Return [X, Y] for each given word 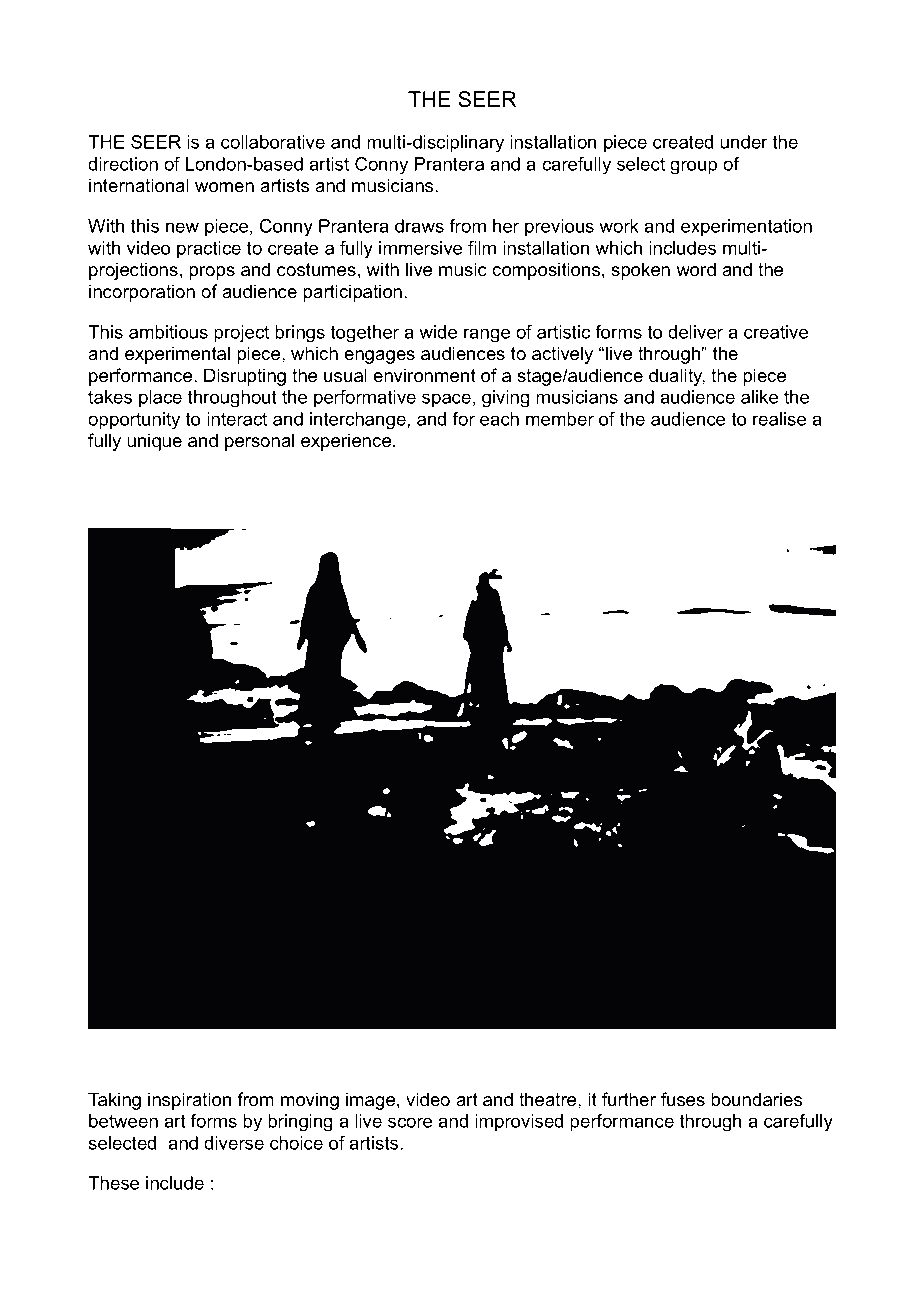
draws [419, 226]
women [224, 187]
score [410, 1122]
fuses [683, 1099]
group [693, 167]
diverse [234, 1143]
